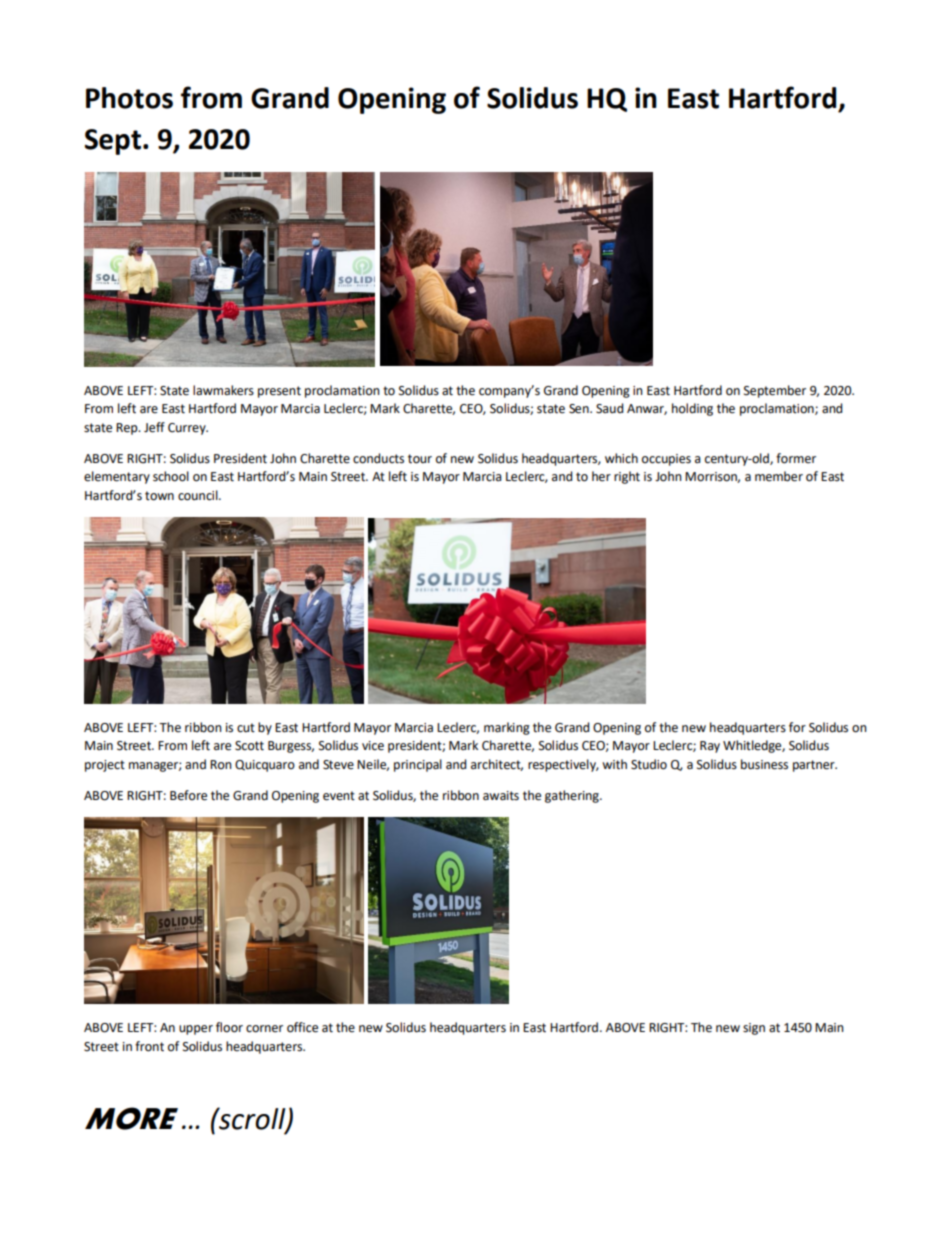 The height and width of the screenshot is (1233, 952). Describe the element at coordinates (692, 409) in the screenshot. I see `holding` at that location.
